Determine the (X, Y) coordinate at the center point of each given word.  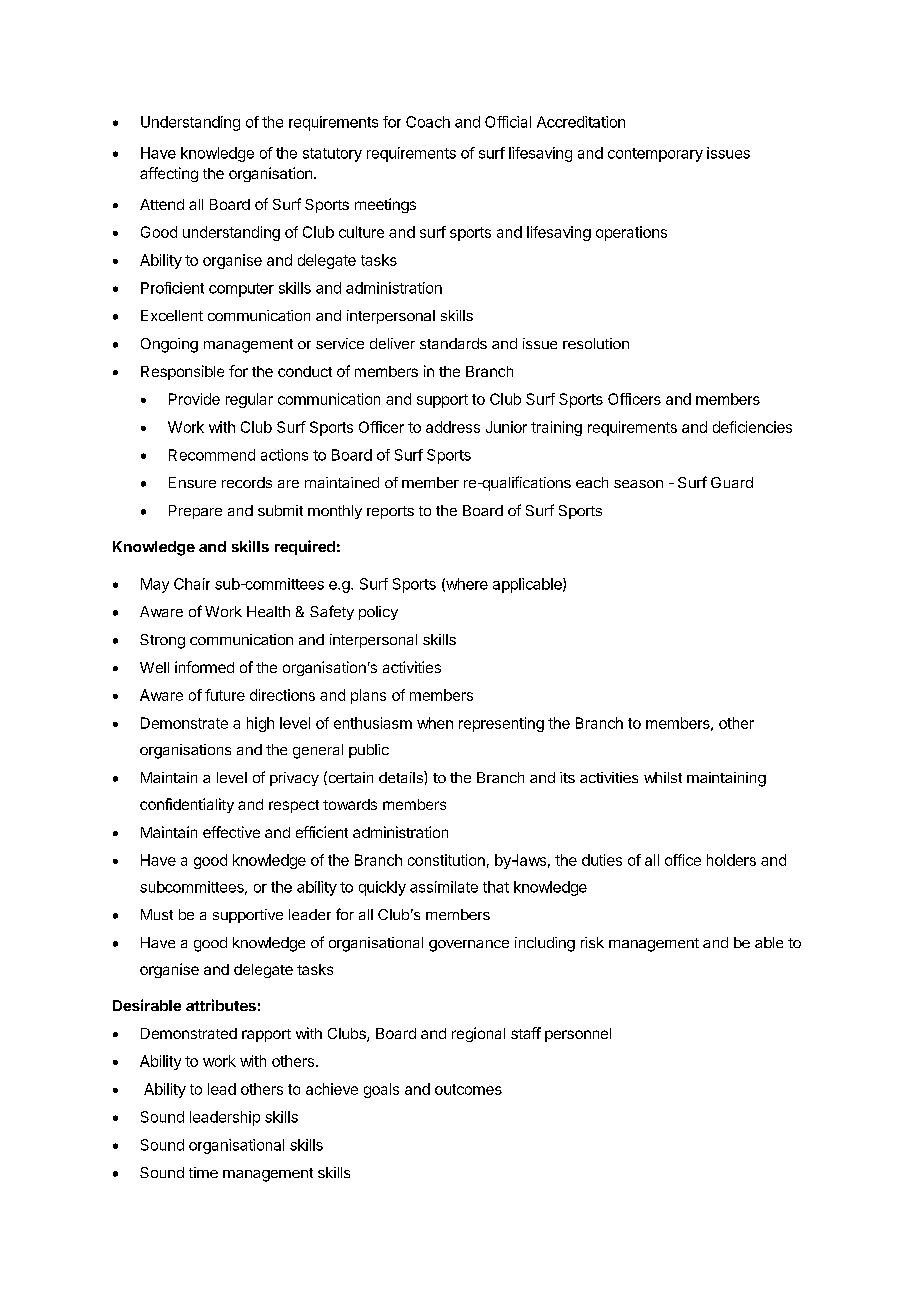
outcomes (468, 1089)
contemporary (655, 155)
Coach (428, 122)
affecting (169, 174)
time (203, 1172)
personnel (578, 1035)
